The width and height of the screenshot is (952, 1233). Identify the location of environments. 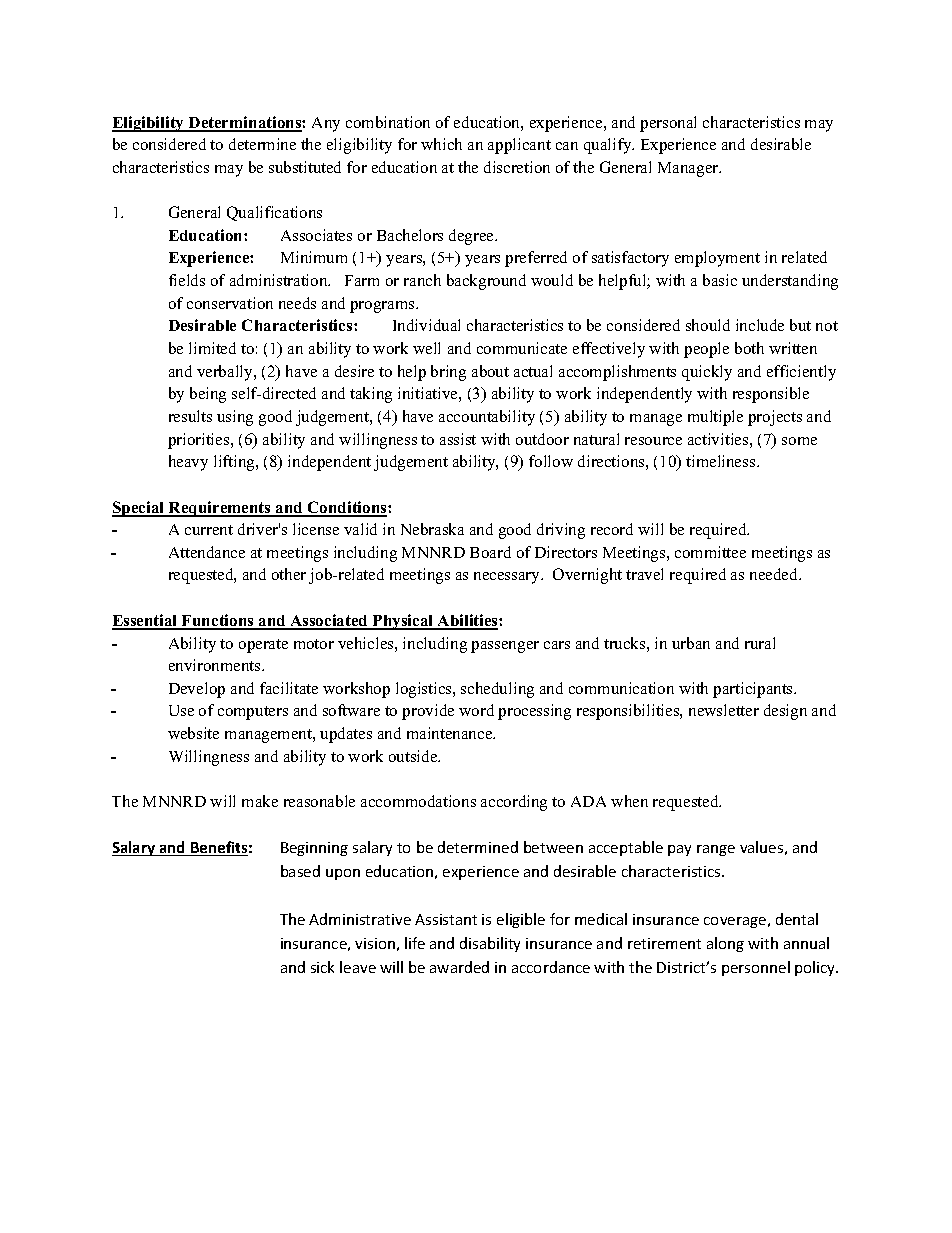
(216, 665).
